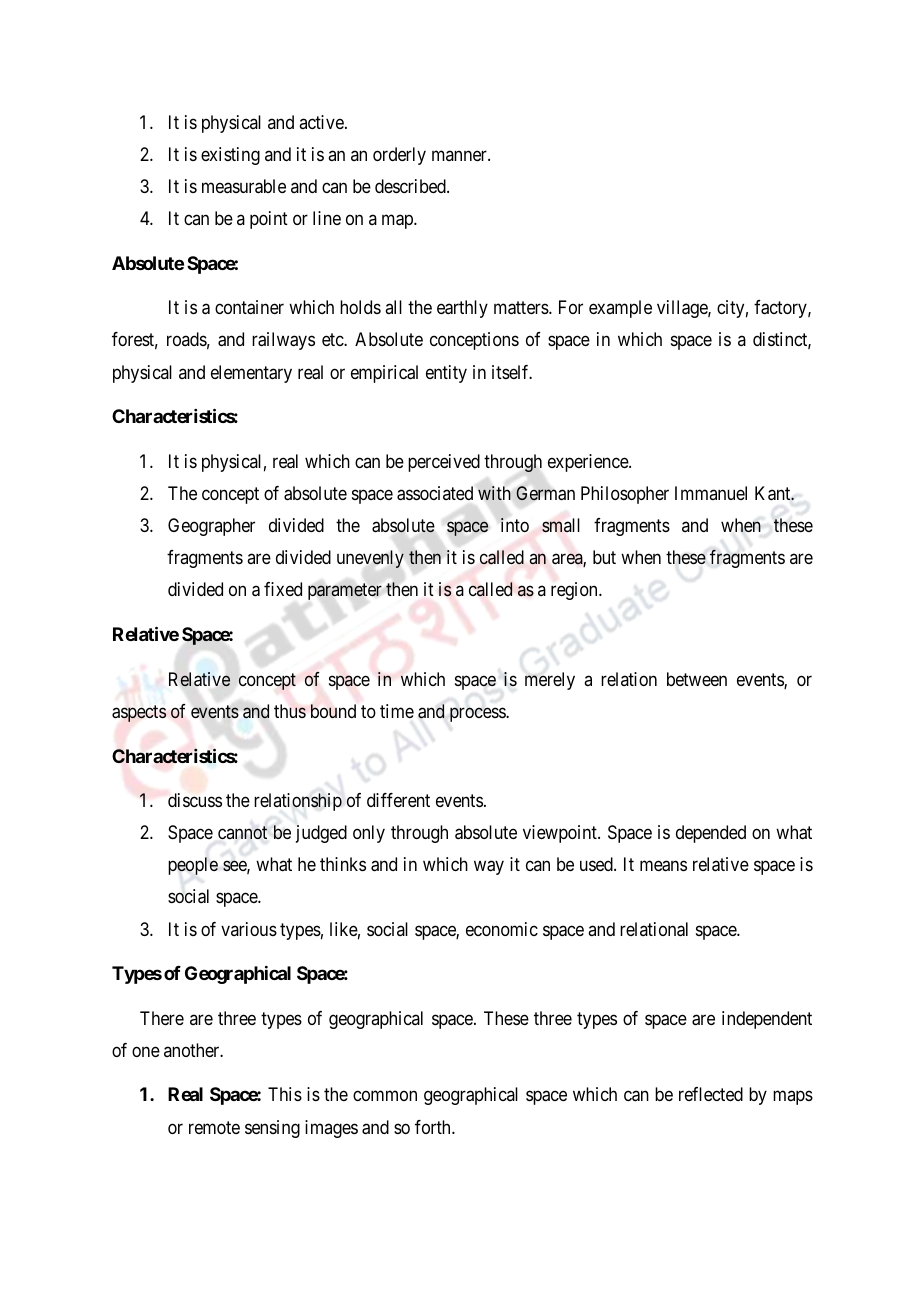 The image size is (924, 1308). I want to click on remote, so click(214, 1127).
